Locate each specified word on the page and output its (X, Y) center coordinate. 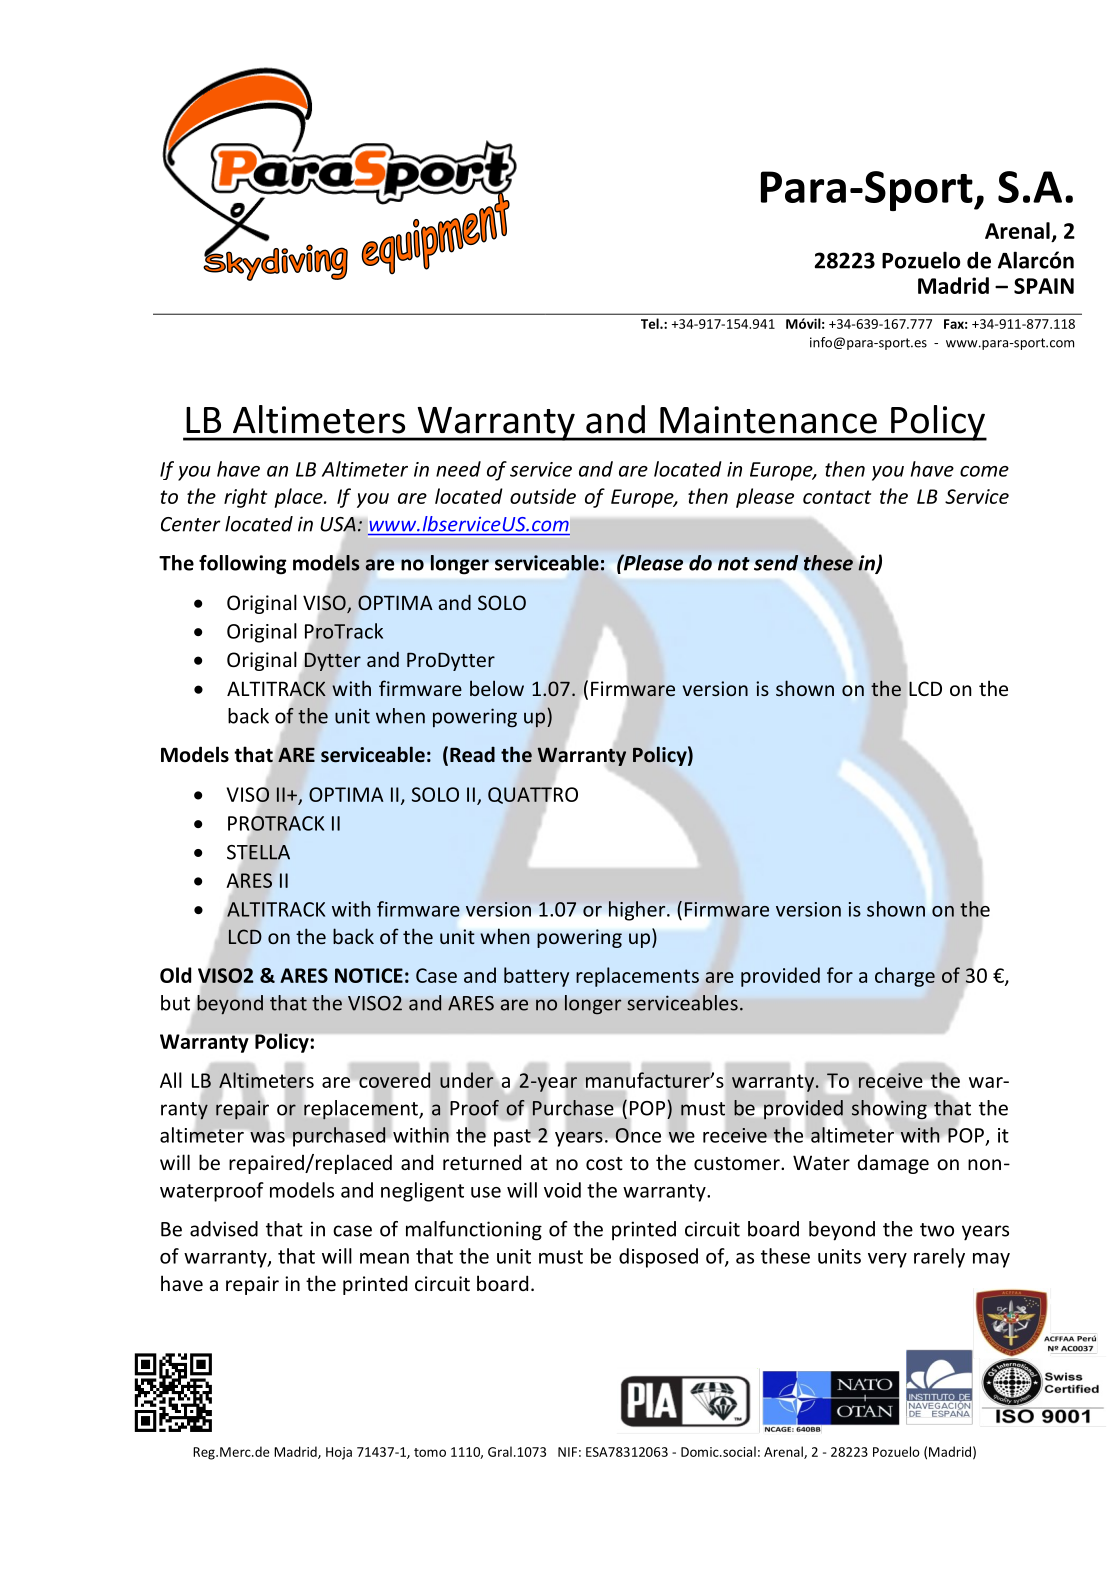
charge (905, 977)
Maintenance (768, 420)
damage (893, 1164)
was (268, 1136)
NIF (567, 1452)
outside (543, 496)
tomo (430, 1452)
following (242, 565)
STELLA (258, 852)
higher (638, 911)
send (776, 563)
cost (604, 1163)
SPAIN (1044, 286)
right (245, 498)
